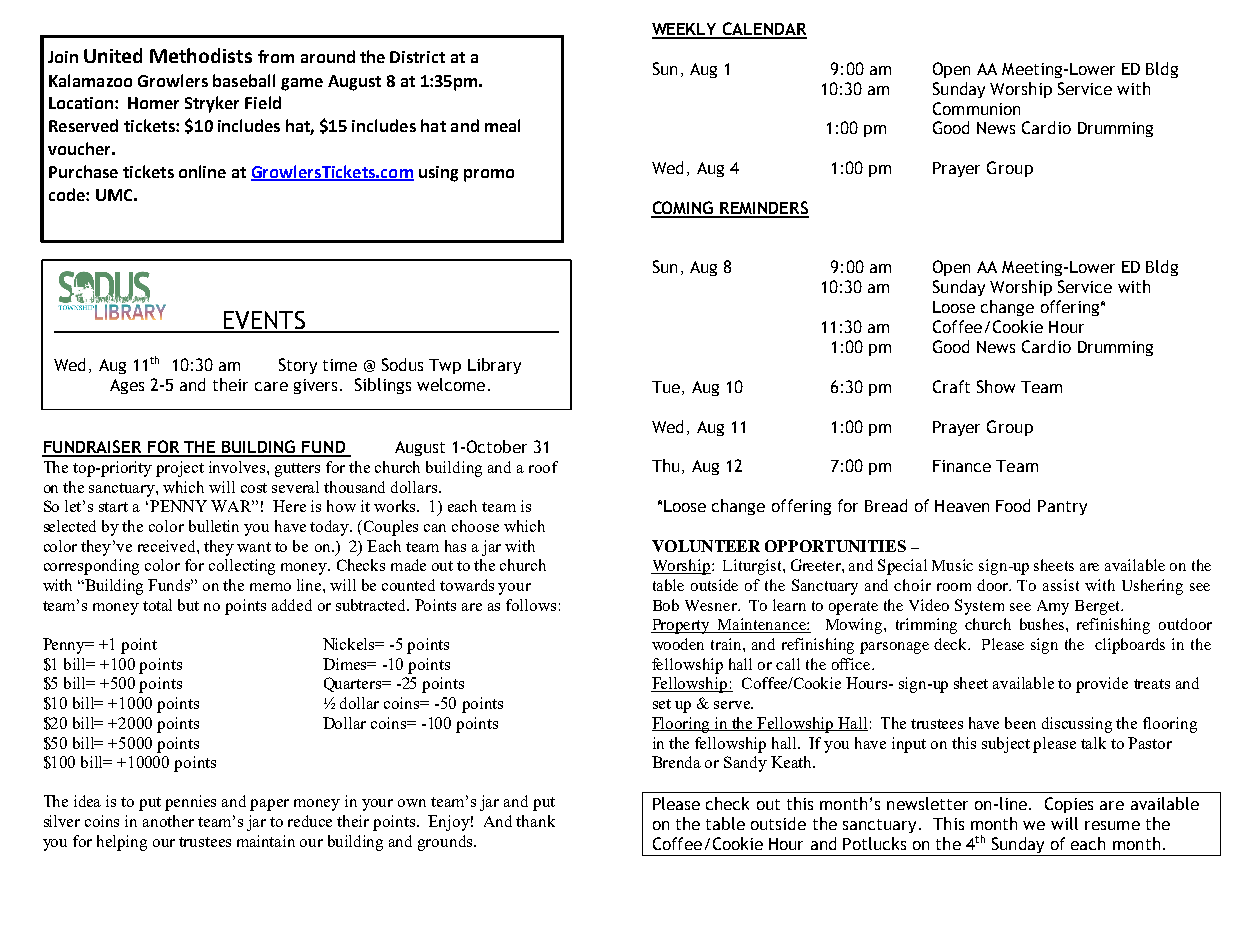 The width and height of the screenshot is (1233, 952). I want to click on another, so click(168, 821).
